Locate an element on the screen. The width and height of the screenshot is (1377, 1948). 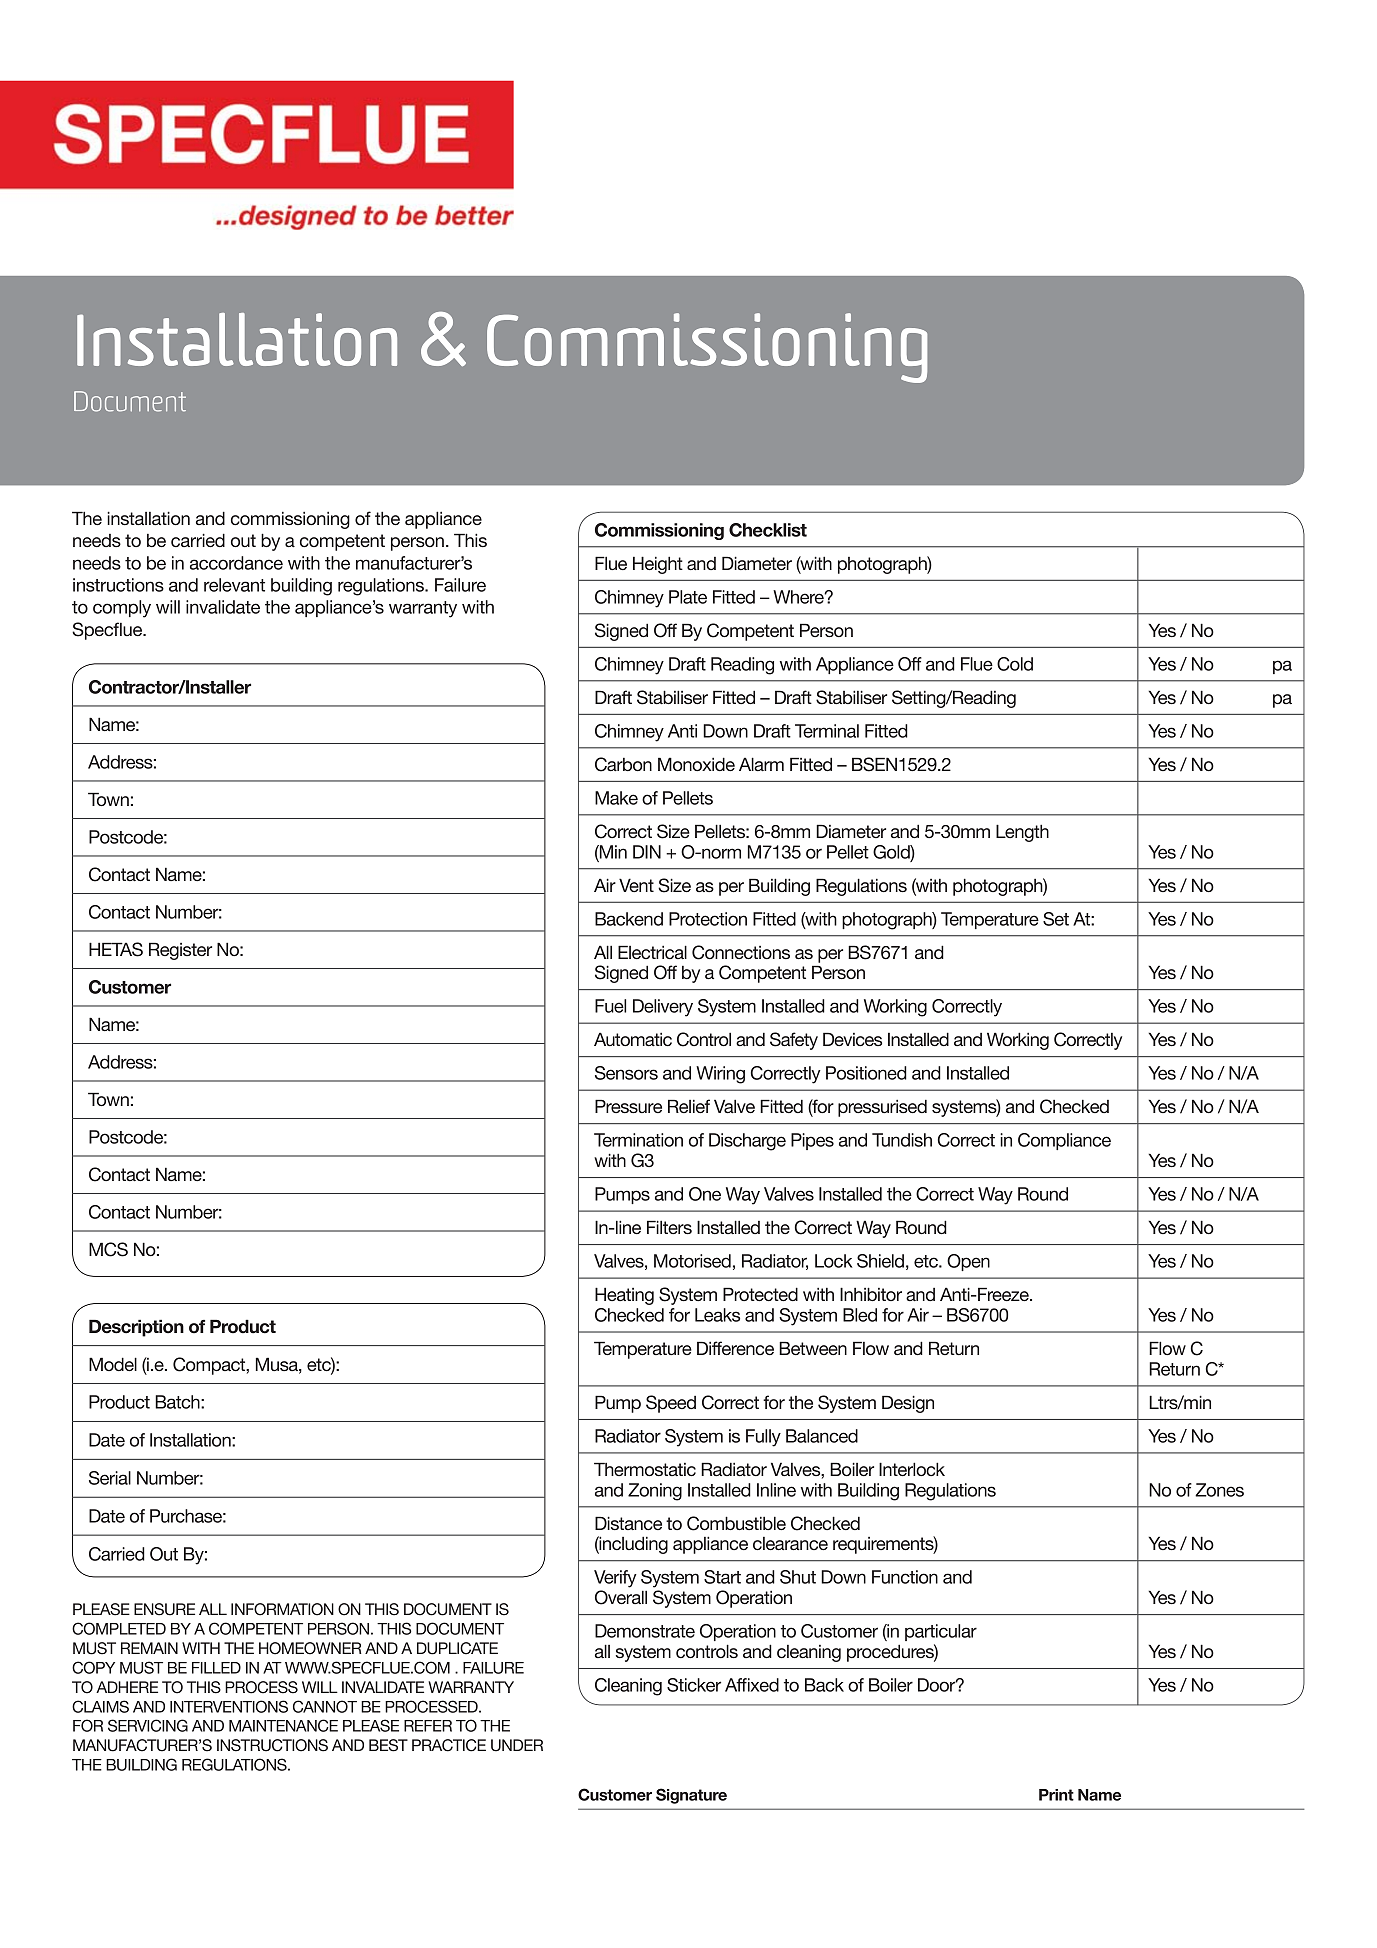
Cold is located at coordinates (1015, 664).
